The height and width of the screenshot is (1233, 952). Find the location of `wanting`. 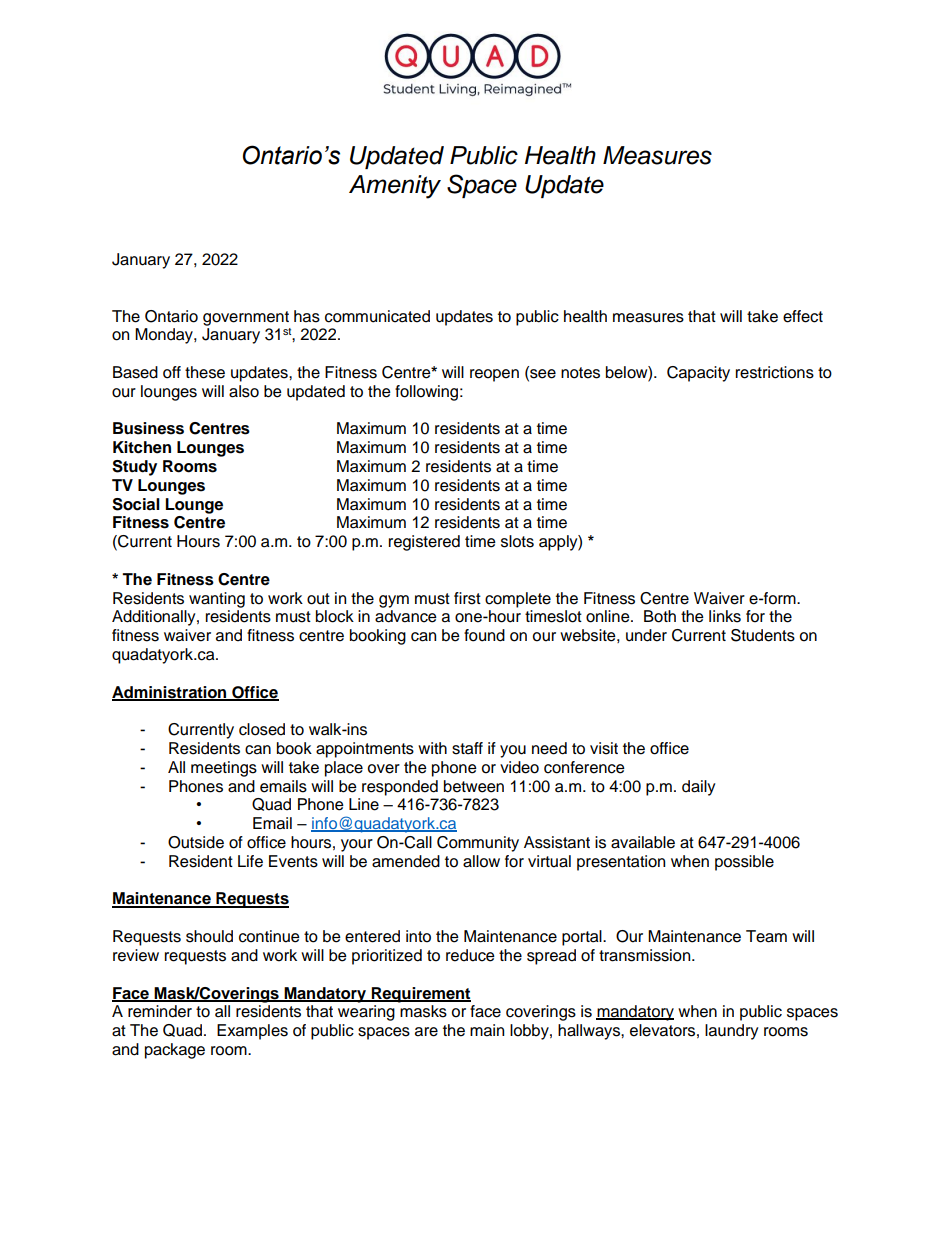

wanting is located at coordinates (217, 600).
